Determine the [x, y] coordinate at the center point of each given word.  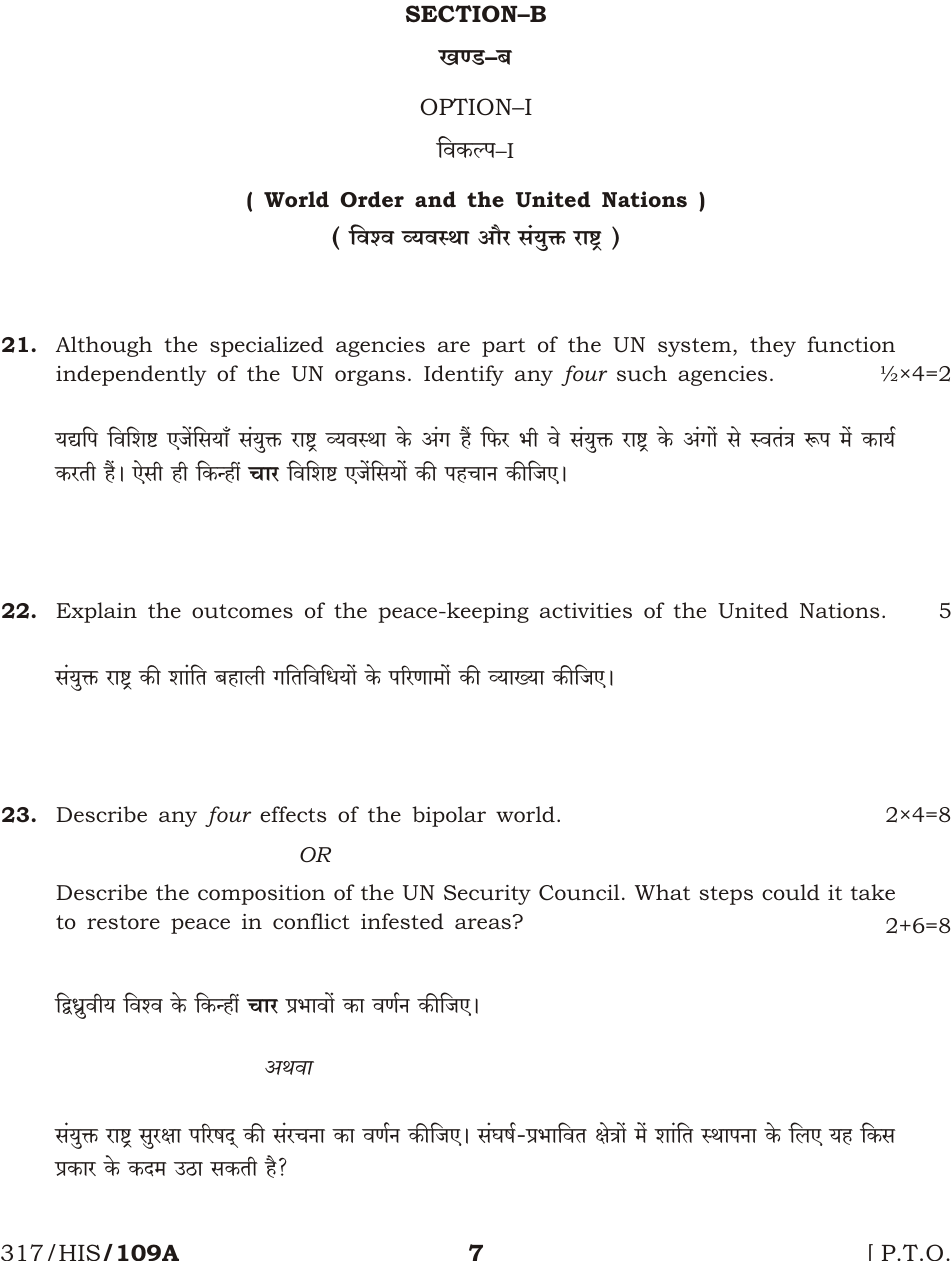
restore [123, 922]
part [503, 347]
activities [586, 611]
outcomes [242, 611]
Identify [464, 375]
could [791, 892]
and [435, 199]
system [696, 347]
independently [131, 375]
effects [293, 814]
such [642, 373]
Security [487, 895]
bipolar [449, 816]
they [773, 346]
